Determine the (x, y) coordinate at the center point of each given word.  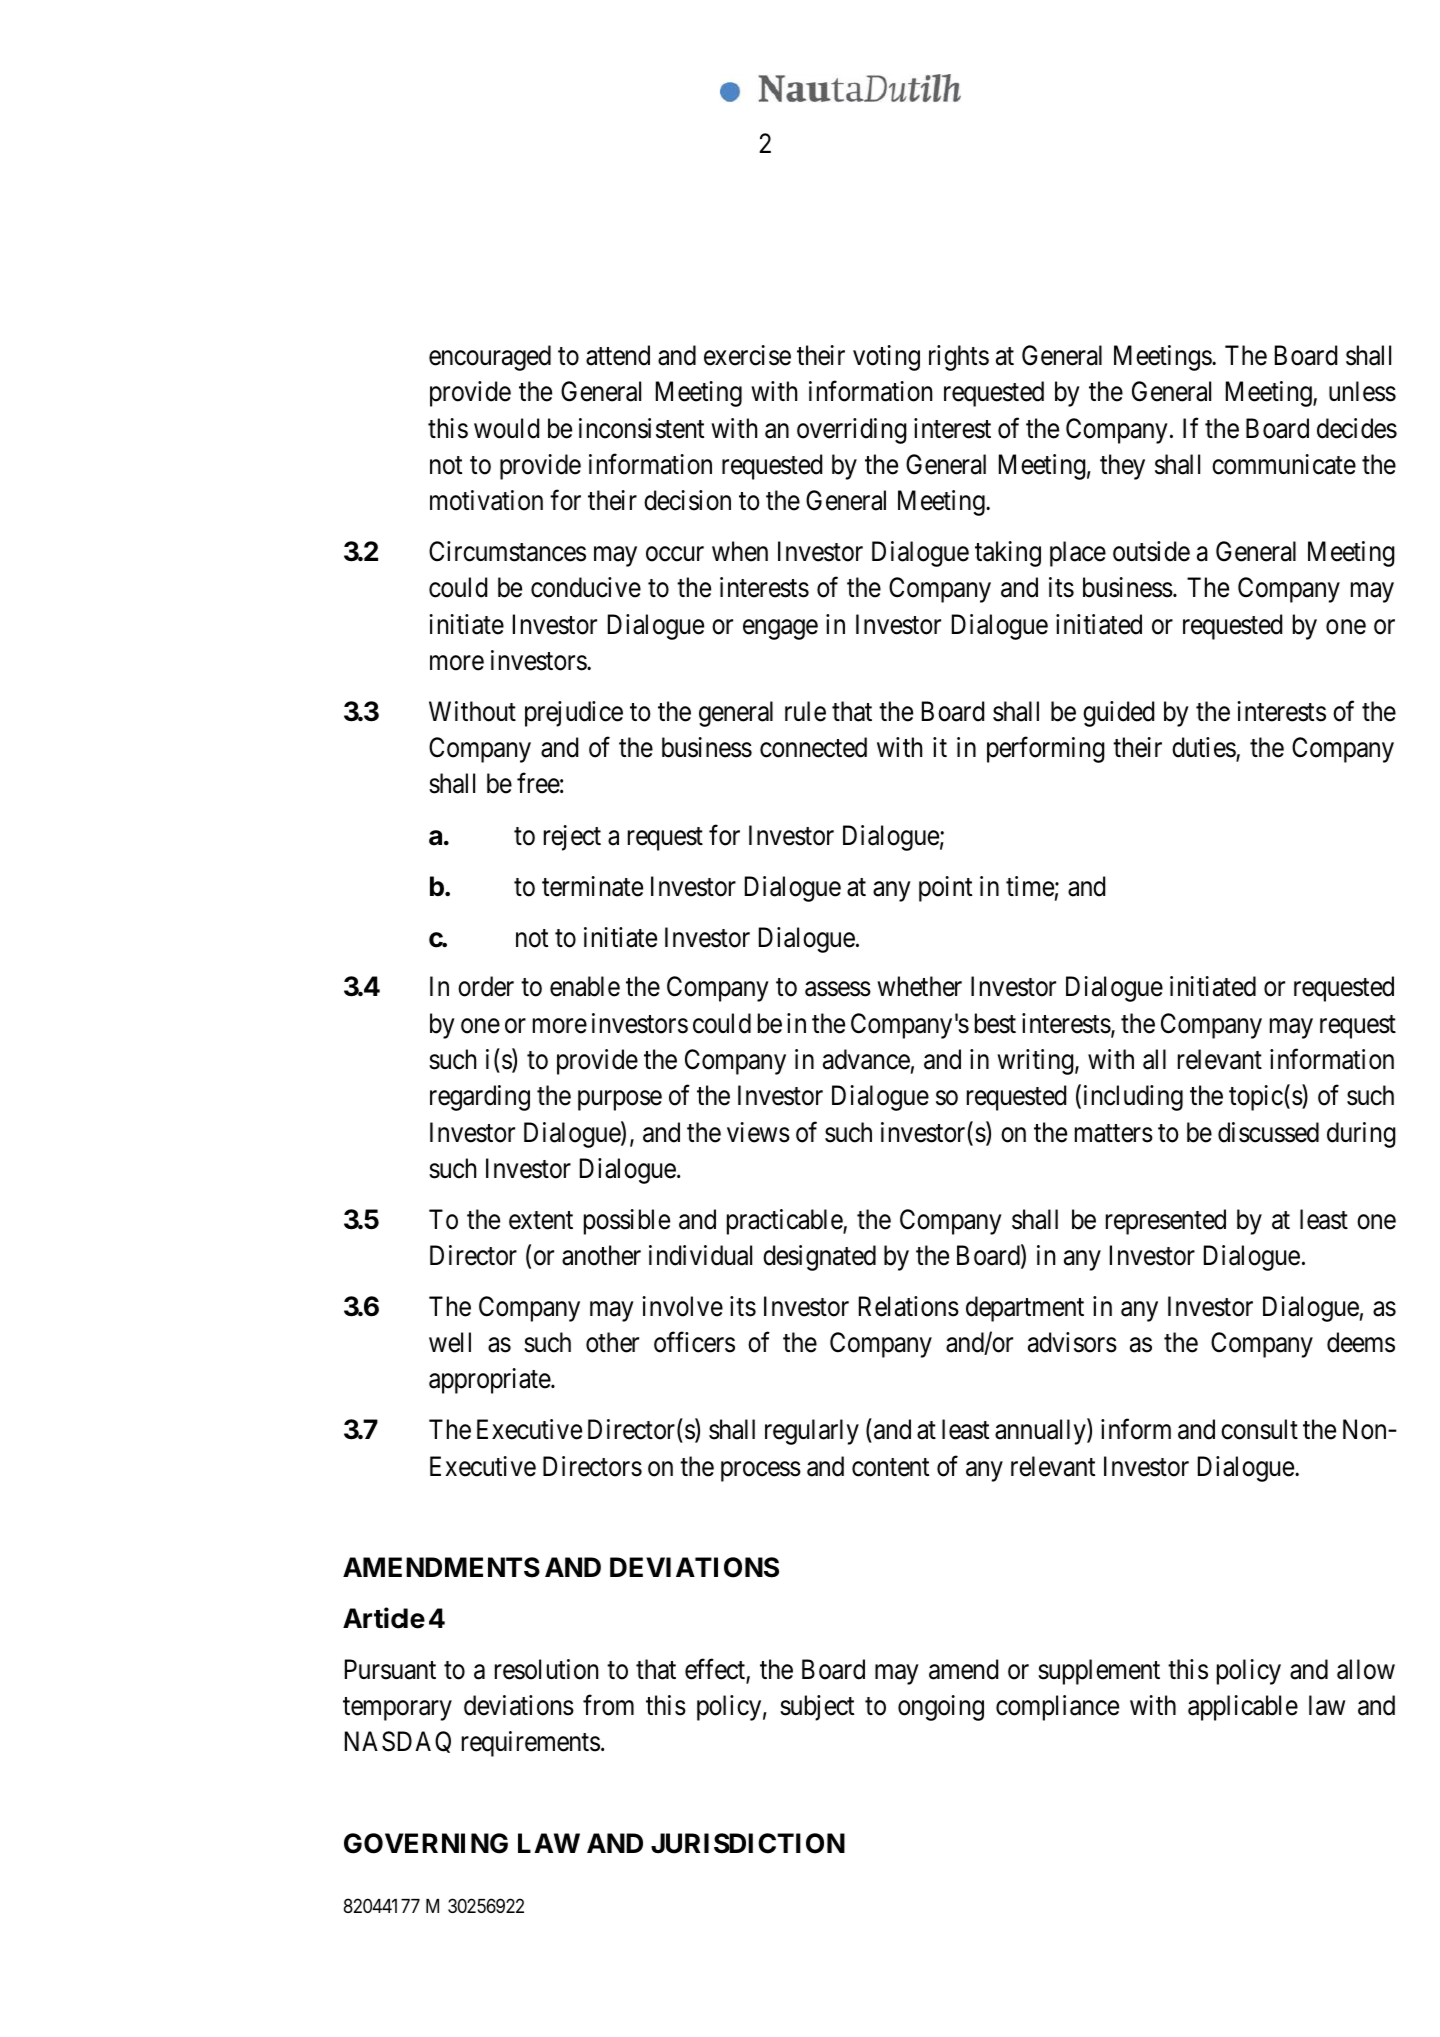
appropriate (490, 1381)
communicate (1284, 464)
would (506, 428)
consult (1259, 1429)
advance (866, 1059)
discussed (1268, 1132)
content (890, 1467)
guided (1118, 714)
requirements (531, 1744)
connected (813, 747)
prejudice (574, 714)
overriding (852, 431)
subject (817, 1708)
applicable (1243, 1708)
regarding (480, 1098)
